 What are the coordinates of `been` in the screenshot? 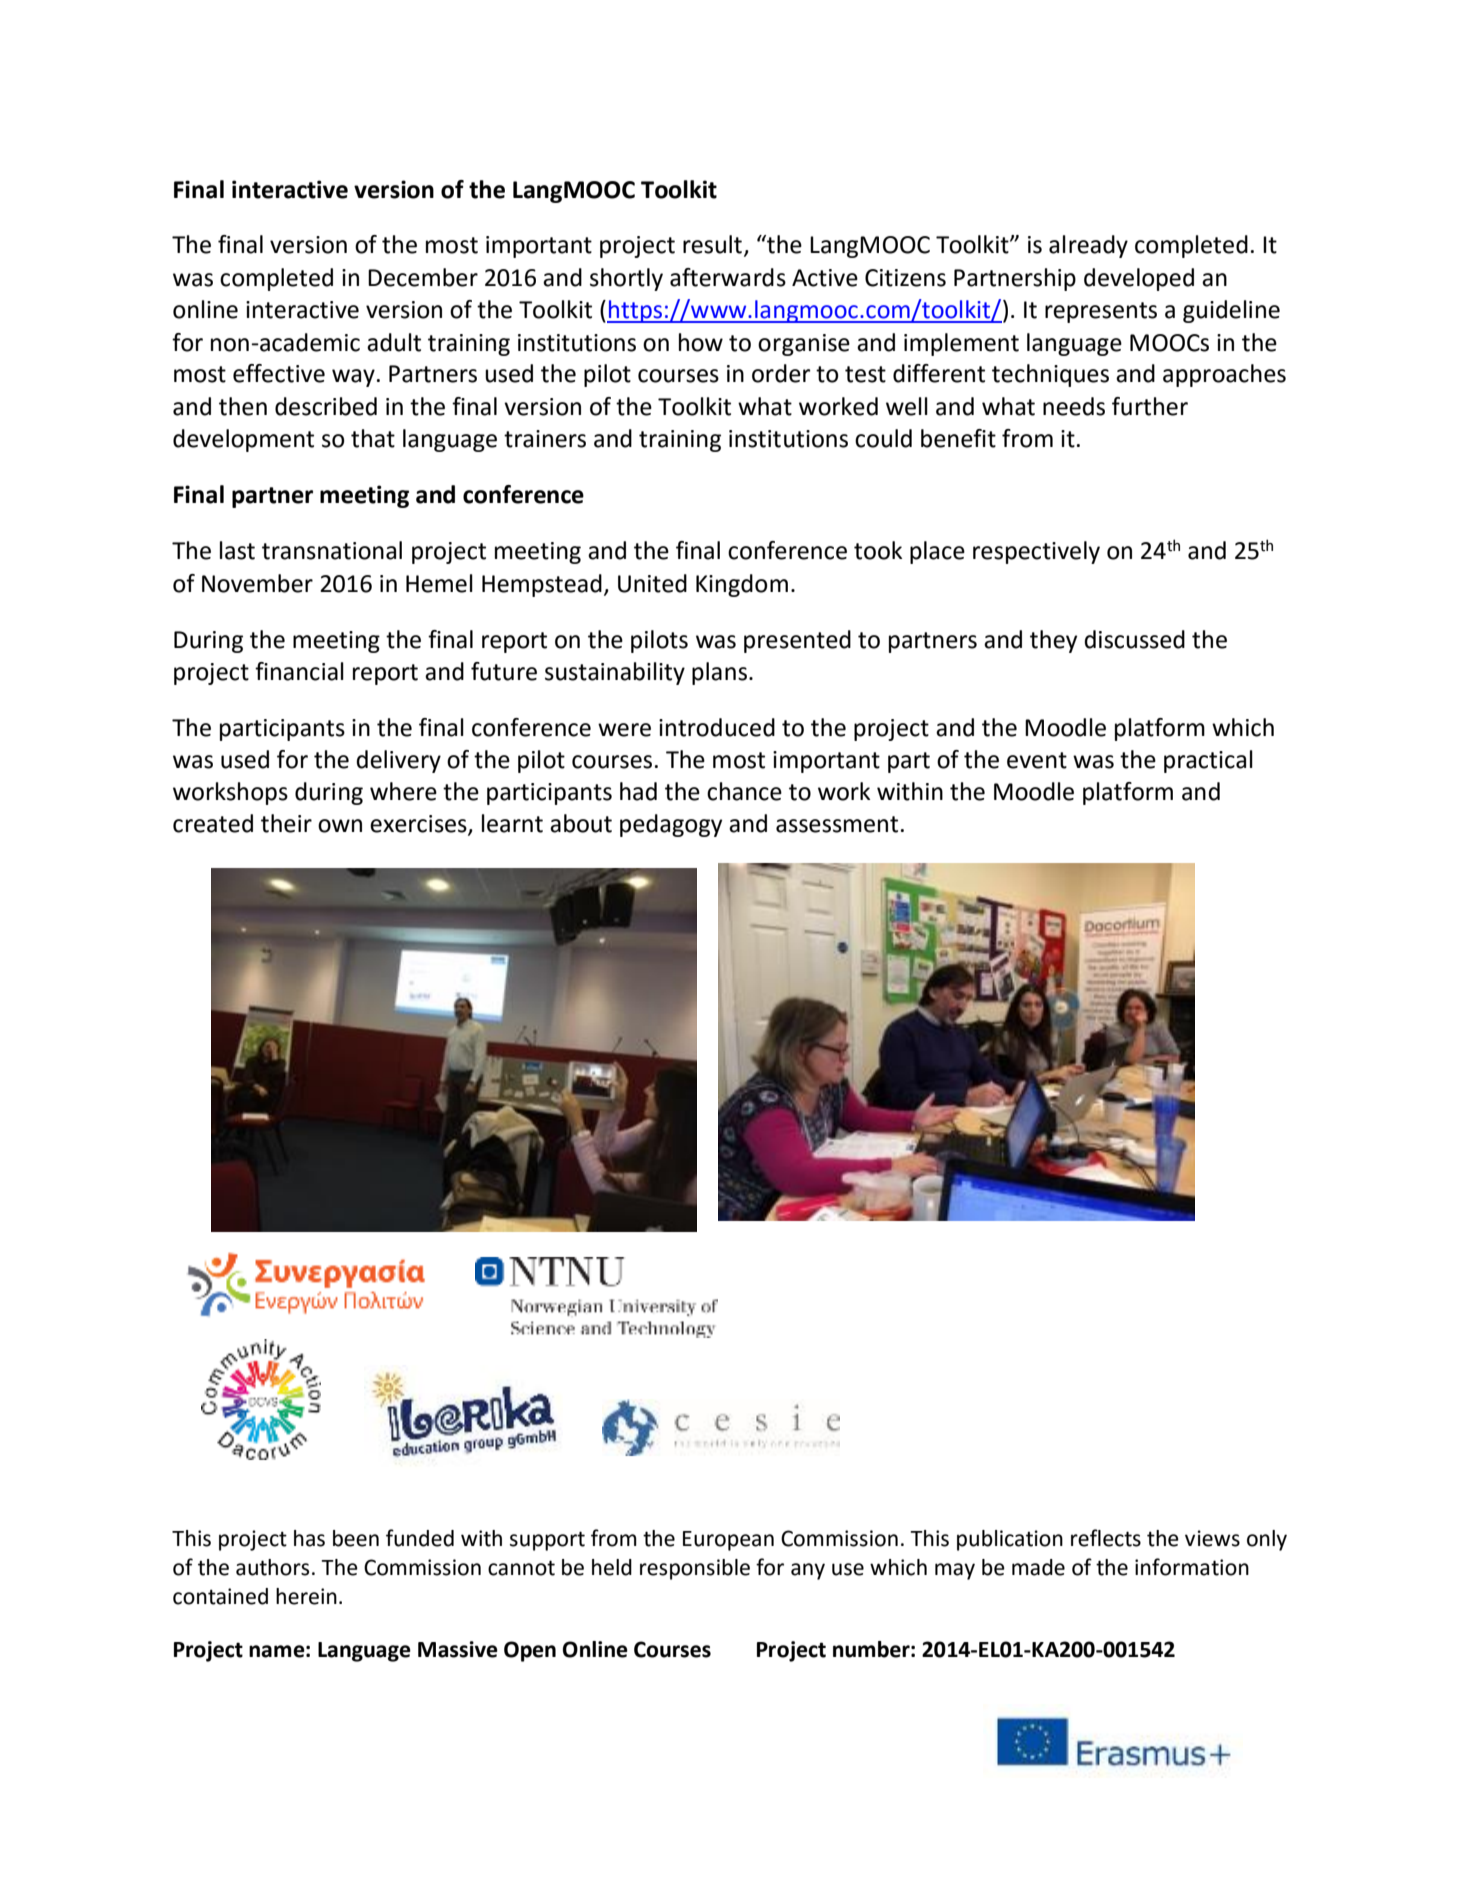 It's located at (356, 1538).
